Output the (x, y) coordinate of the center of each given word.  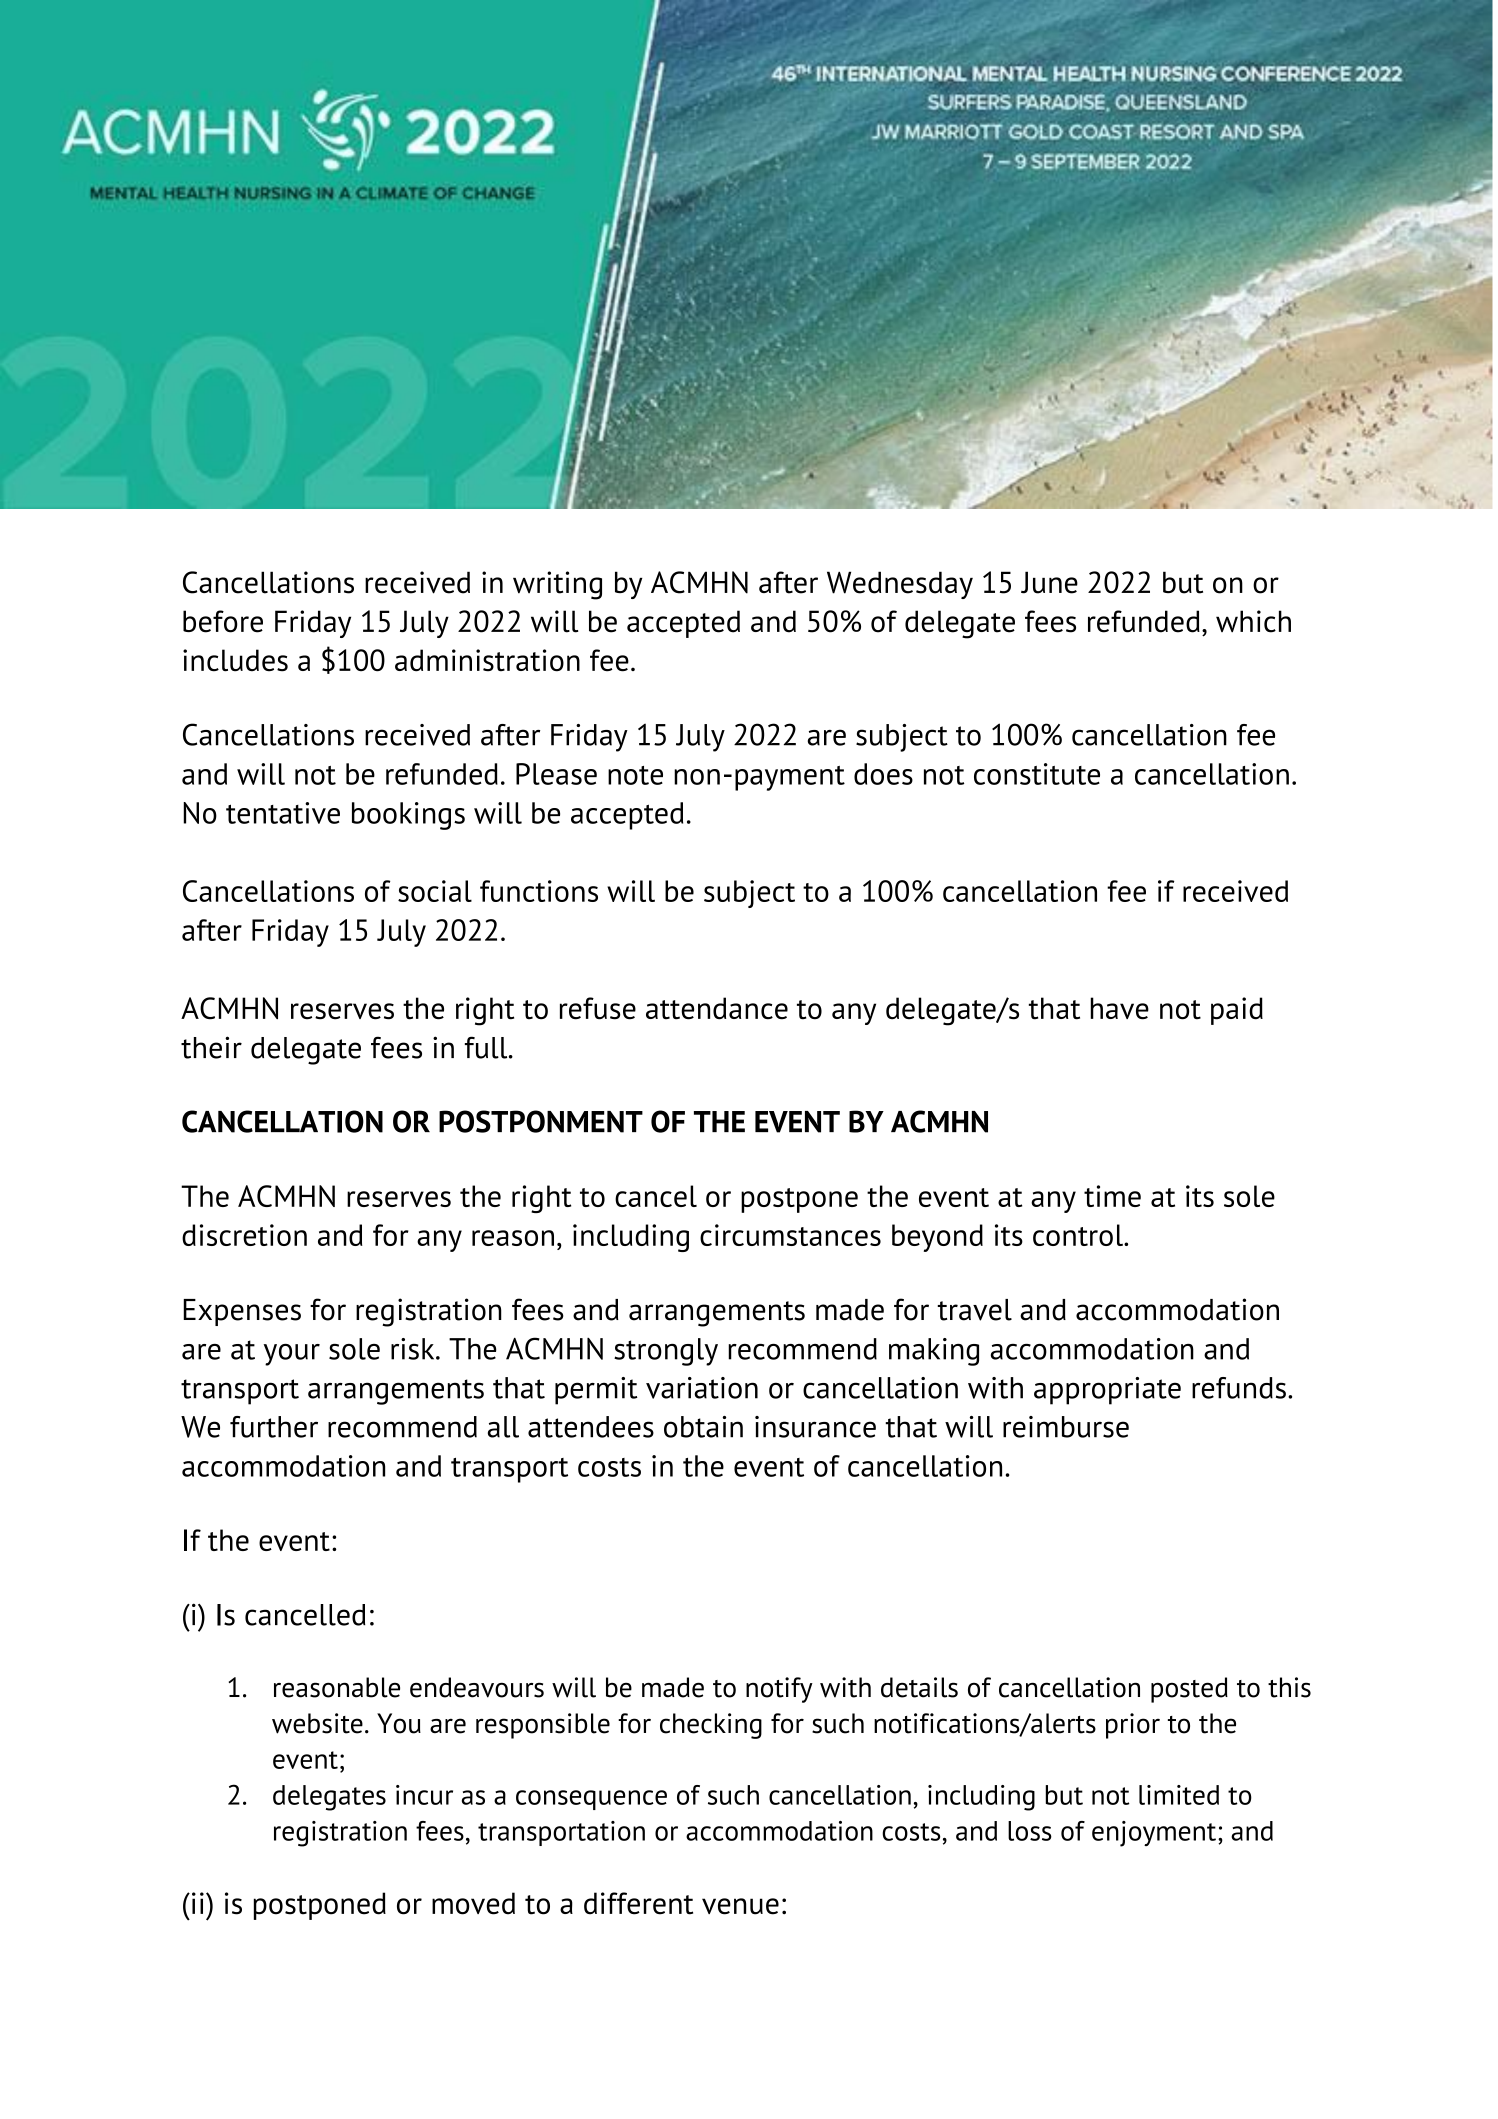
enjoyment (1154, 1834)
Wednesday (900, 585)
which (1253, 621)
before (223, 621)
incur (424, 1795)
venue (740, 1906)
